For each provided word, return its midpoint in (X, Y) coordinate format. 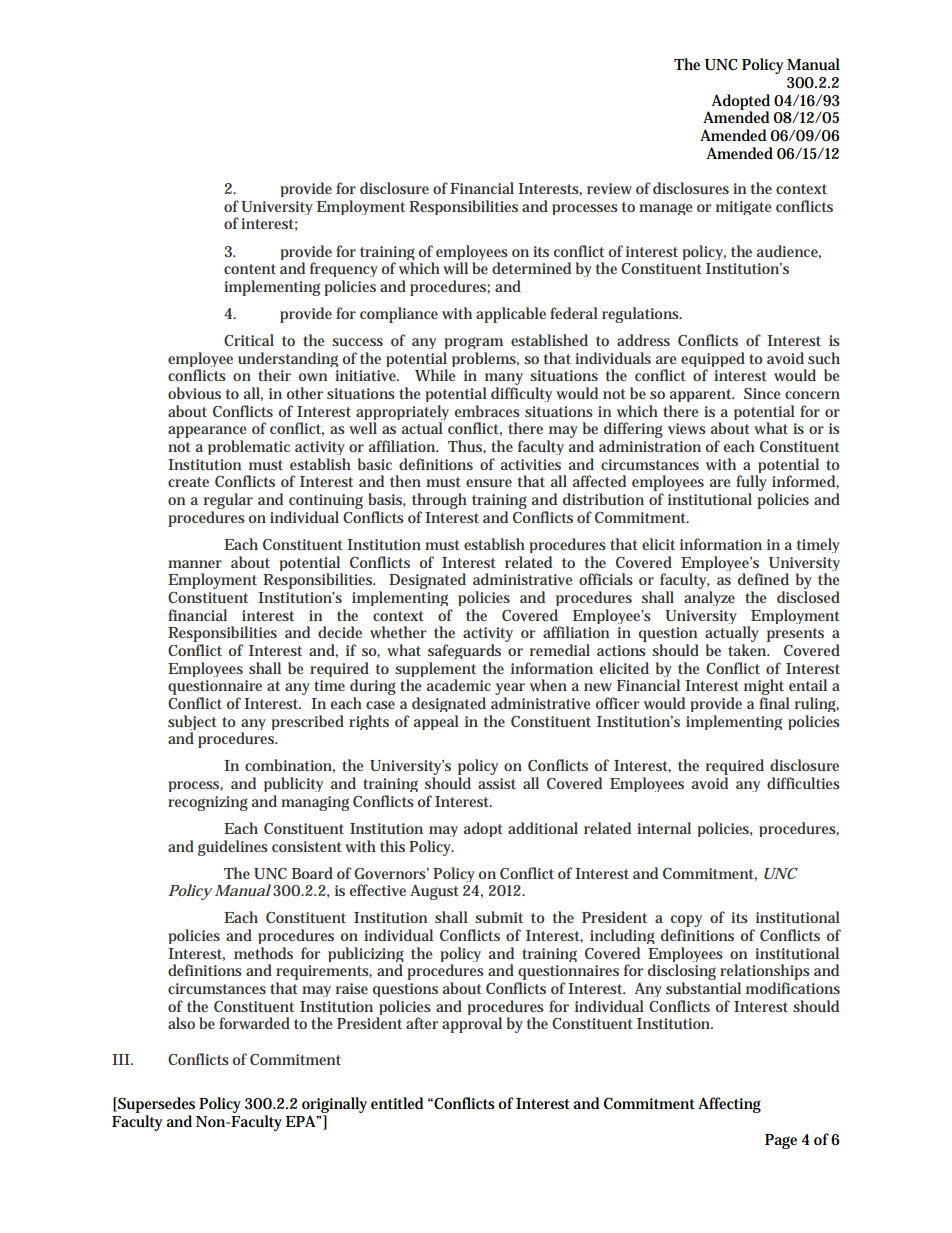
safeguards (464, 651)
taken (748, 650)
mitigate (744, 208)
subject (192, 724)
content (250, 269)
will (455, 268)
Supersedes (155, 1106)
